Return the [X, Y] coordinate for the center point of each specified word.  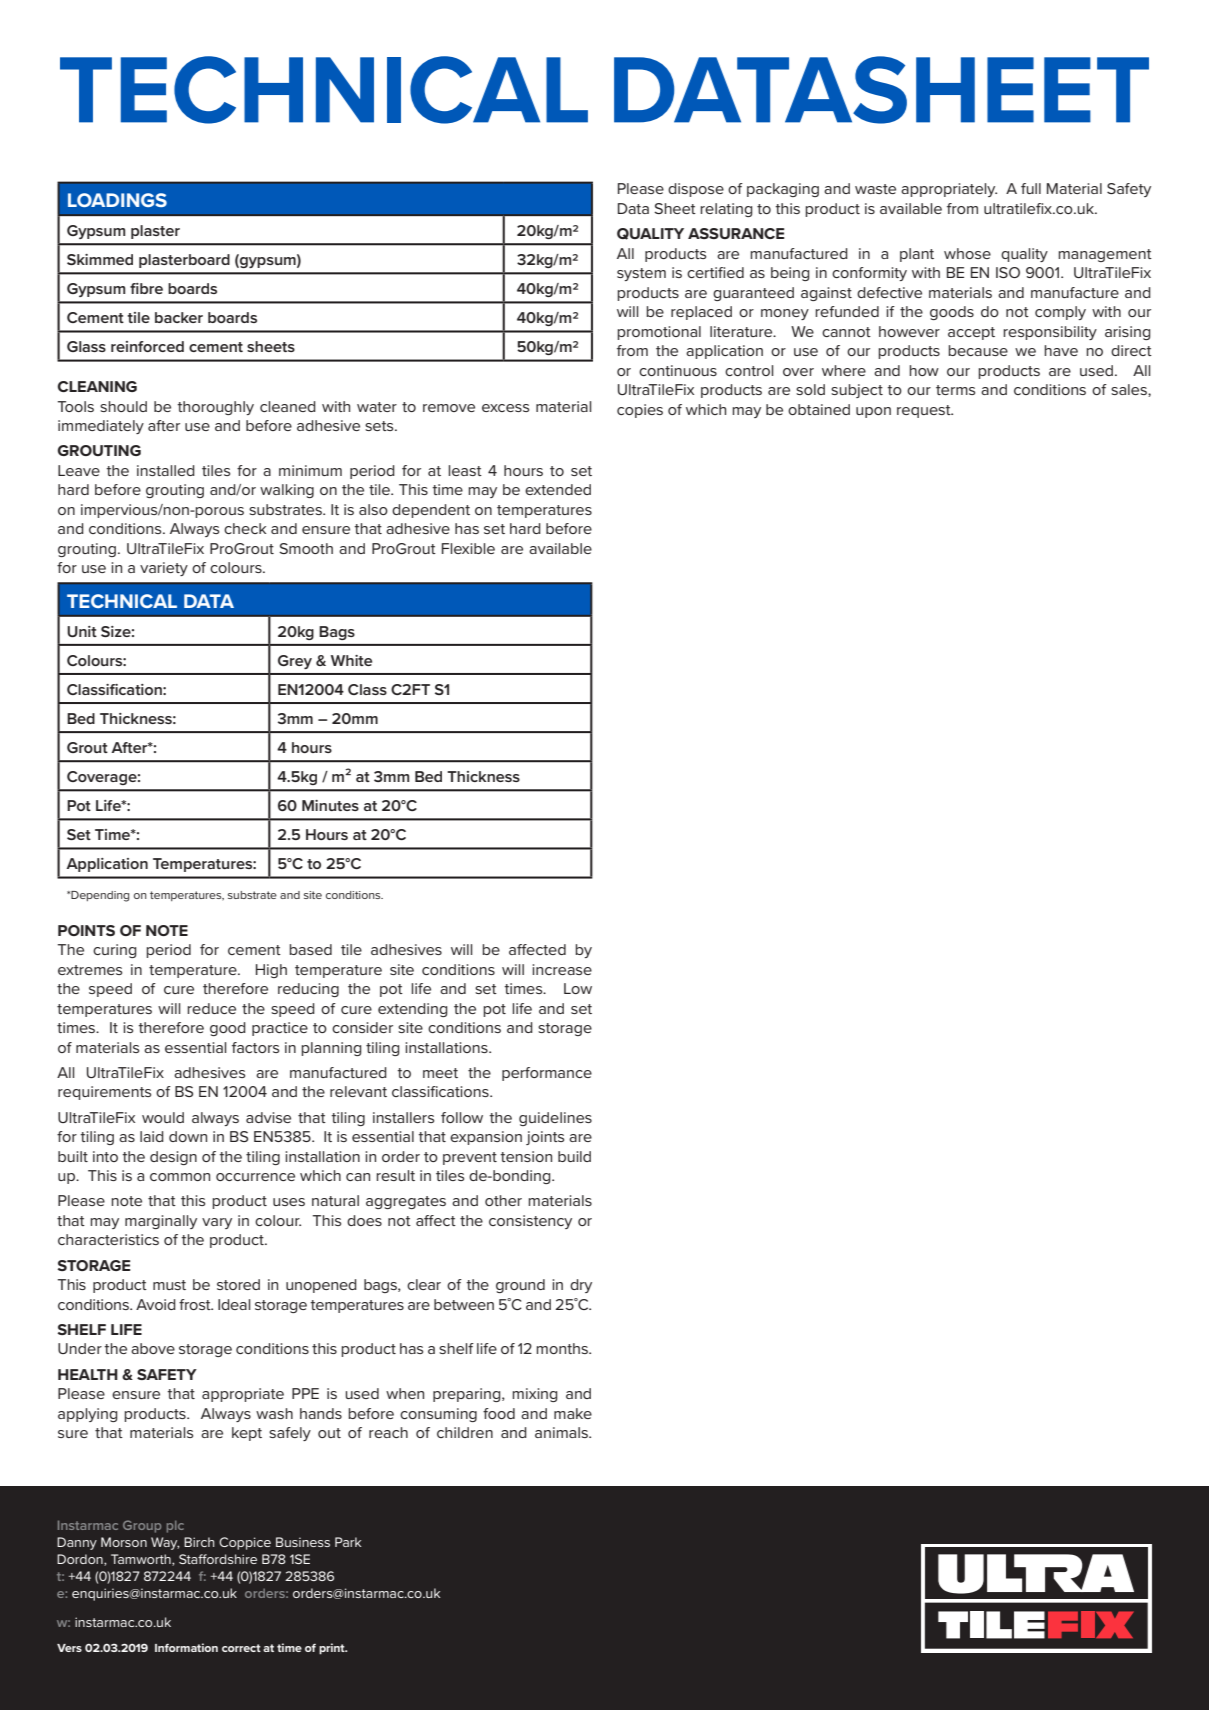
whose [967, 253]
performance [547, 1074]
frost [196, 1304]
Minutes [330, 805]
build [574, 1156]
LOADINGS [117, 200]
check [245, 528]
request [925, 411]
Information [186, 1647]
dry [581, 1286]
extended [558, 489]
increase [562, 969]
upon [873, 412]
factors [255, 1047]
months [563, 1348]
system [641, 274]
